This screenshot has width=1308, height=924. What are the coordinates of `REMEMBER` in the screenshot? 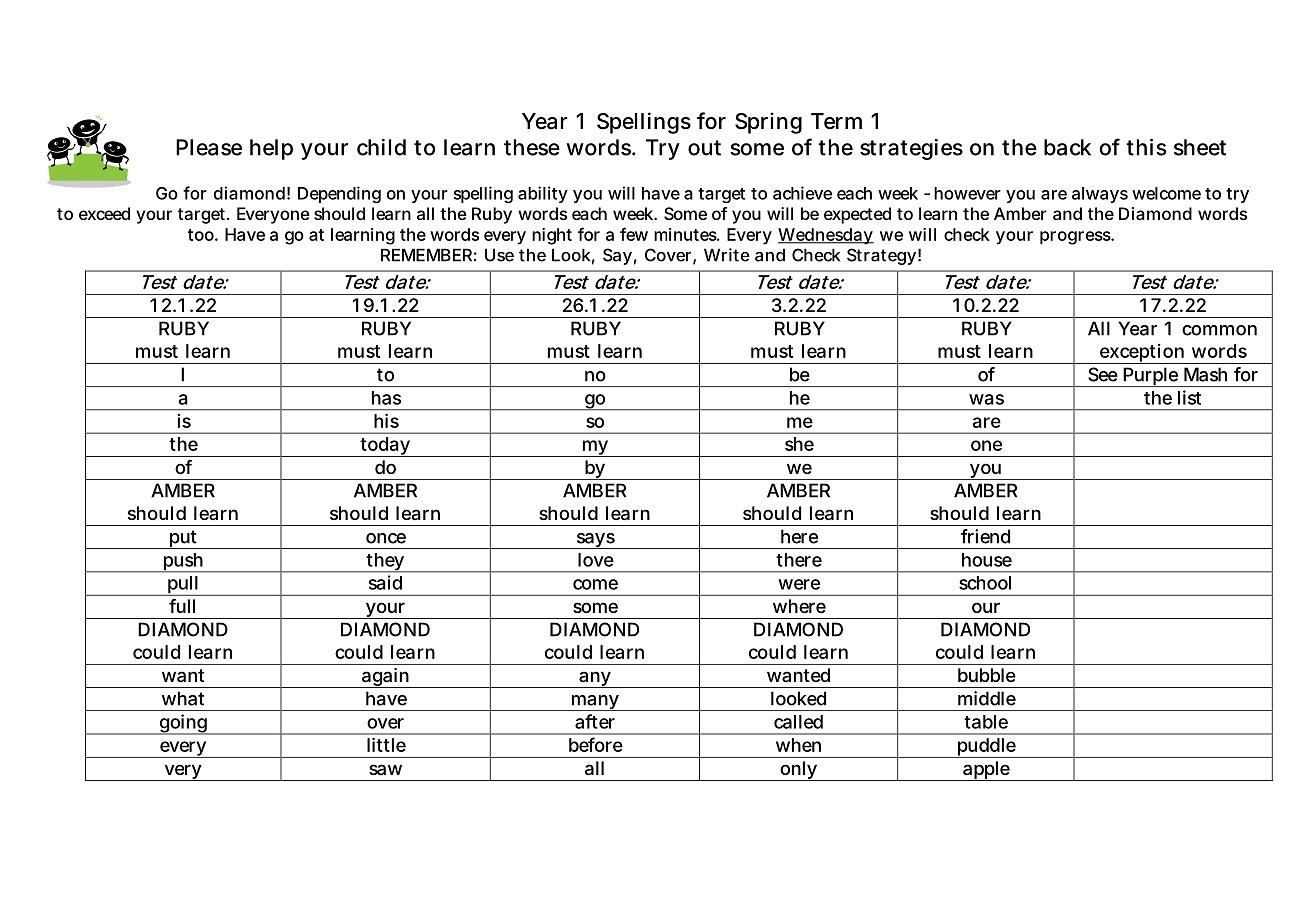 It's located at (426, 255).
